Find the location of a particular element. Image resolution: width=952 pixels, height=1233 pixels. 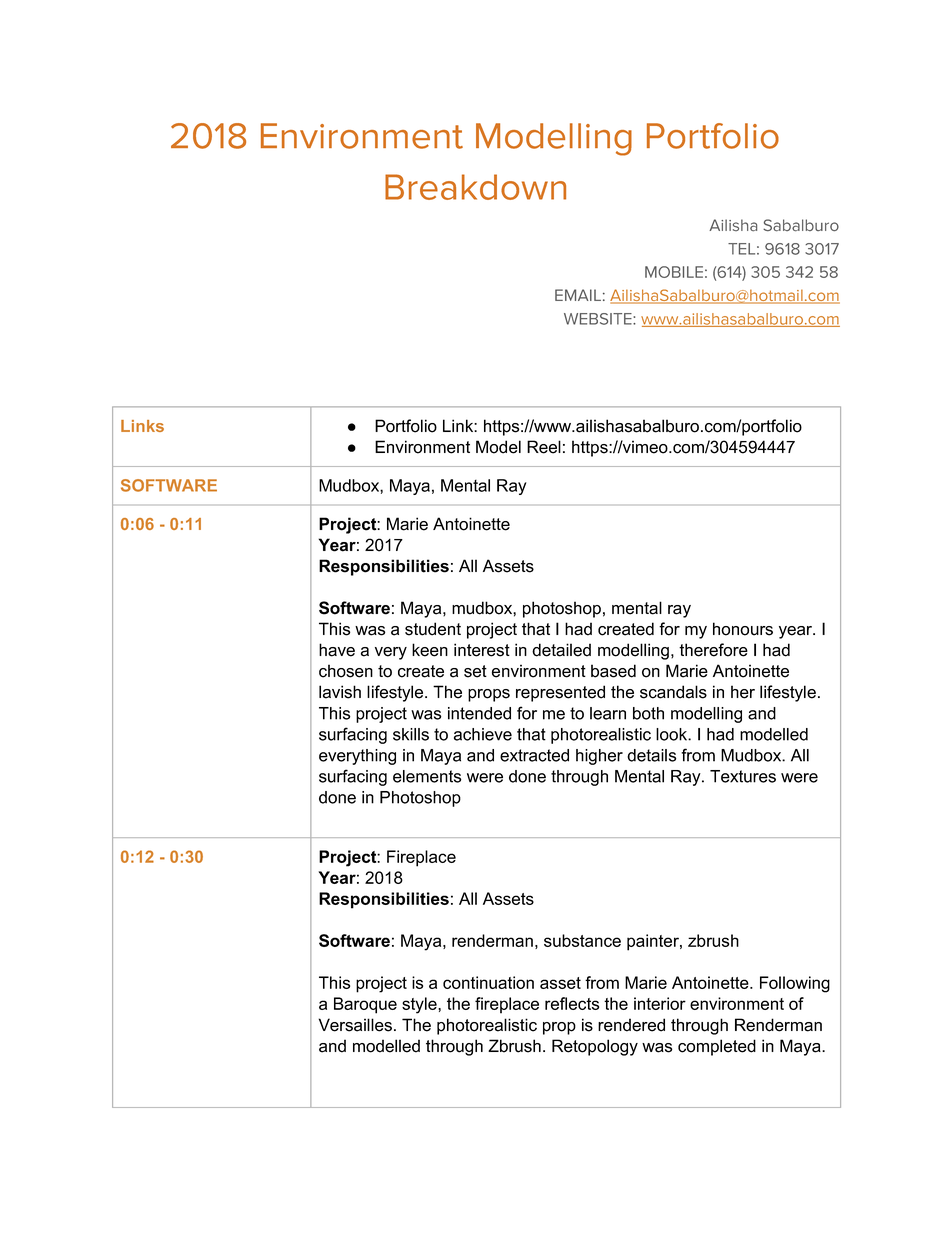

based is located at coordinates (613, 671).
